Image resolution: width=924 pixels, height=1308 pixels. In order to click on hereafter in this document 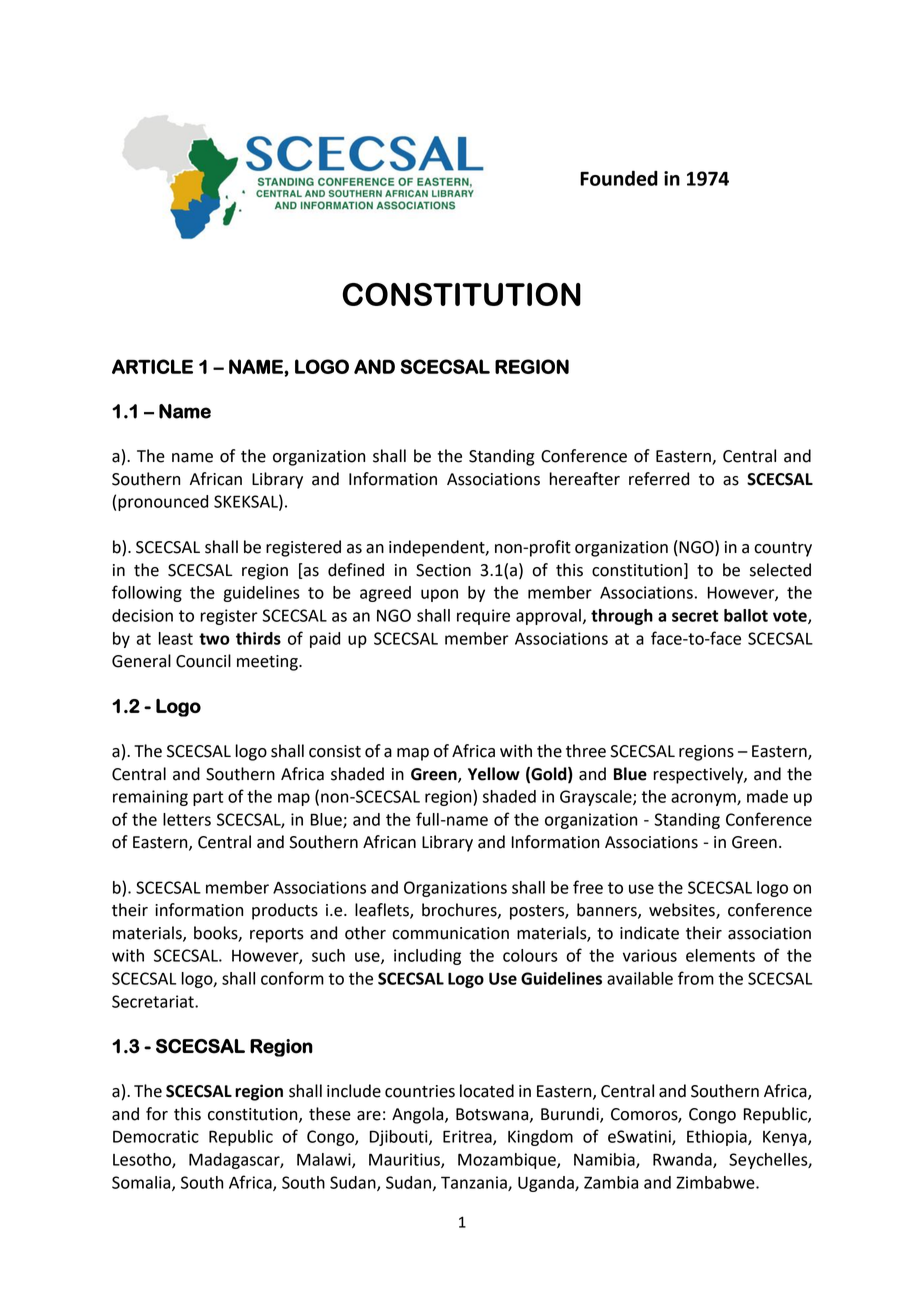, I will do `click(585, 479)`.
